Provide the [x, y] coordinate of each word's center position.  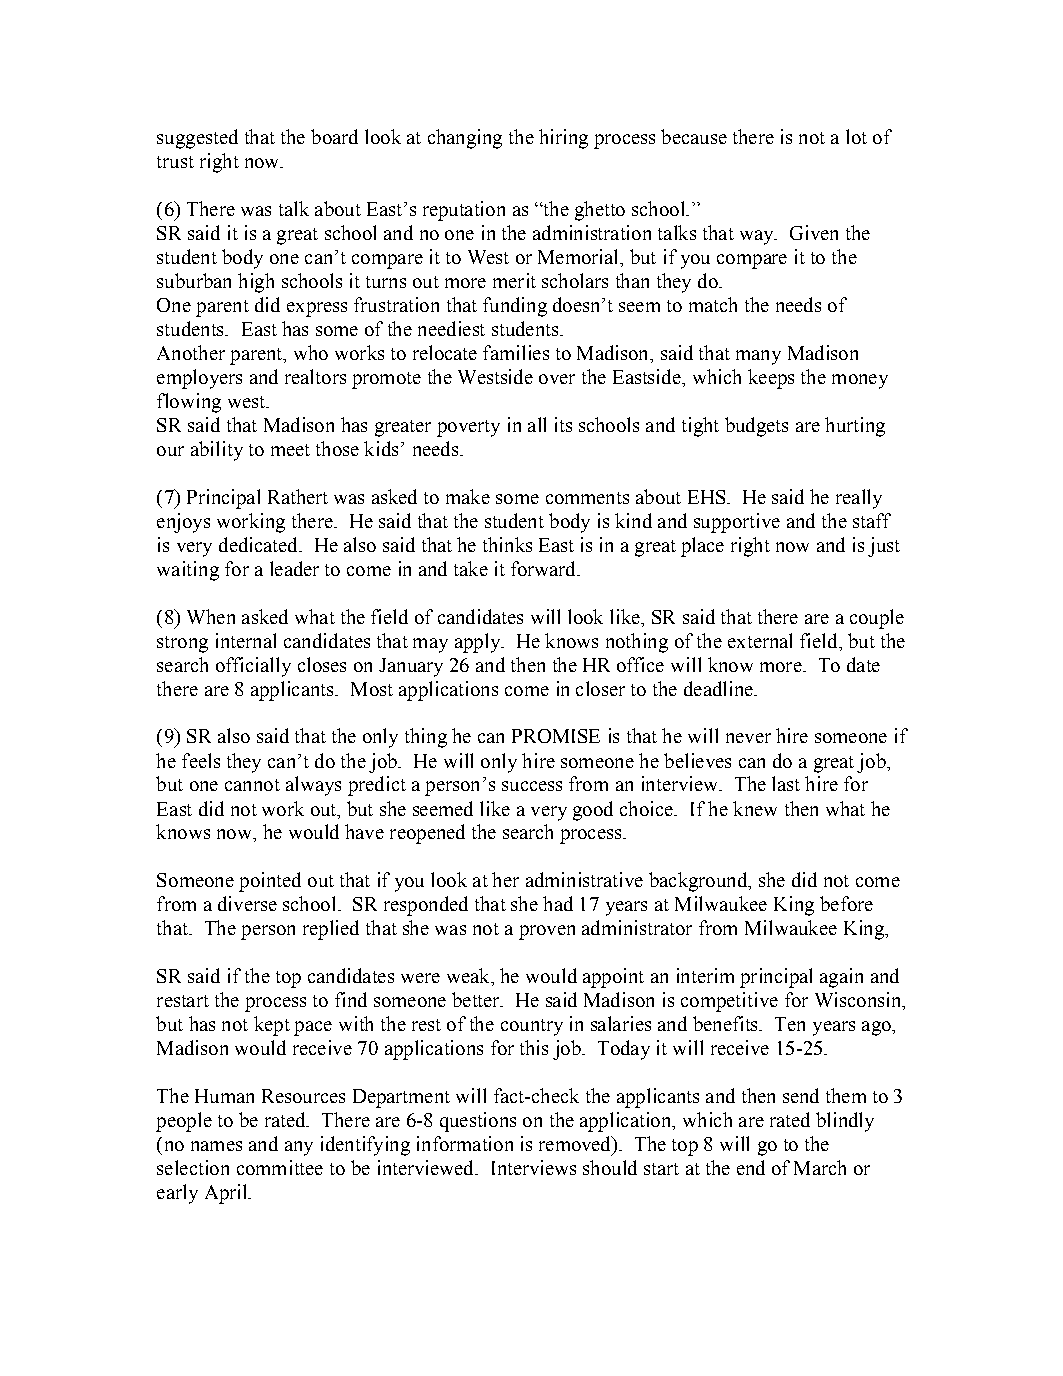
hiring [563, 139]
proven [547, 932]
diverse [247, 903]
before [846, 903]
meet [290, 450]
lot [856, 136]
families [516, 352]
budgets [756, 427]
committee [280, 1167]
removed [576, 1143]
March [820, 1167]
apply [478, 643]
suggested [197, 139]
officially [253, 667]
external [760, 640]
